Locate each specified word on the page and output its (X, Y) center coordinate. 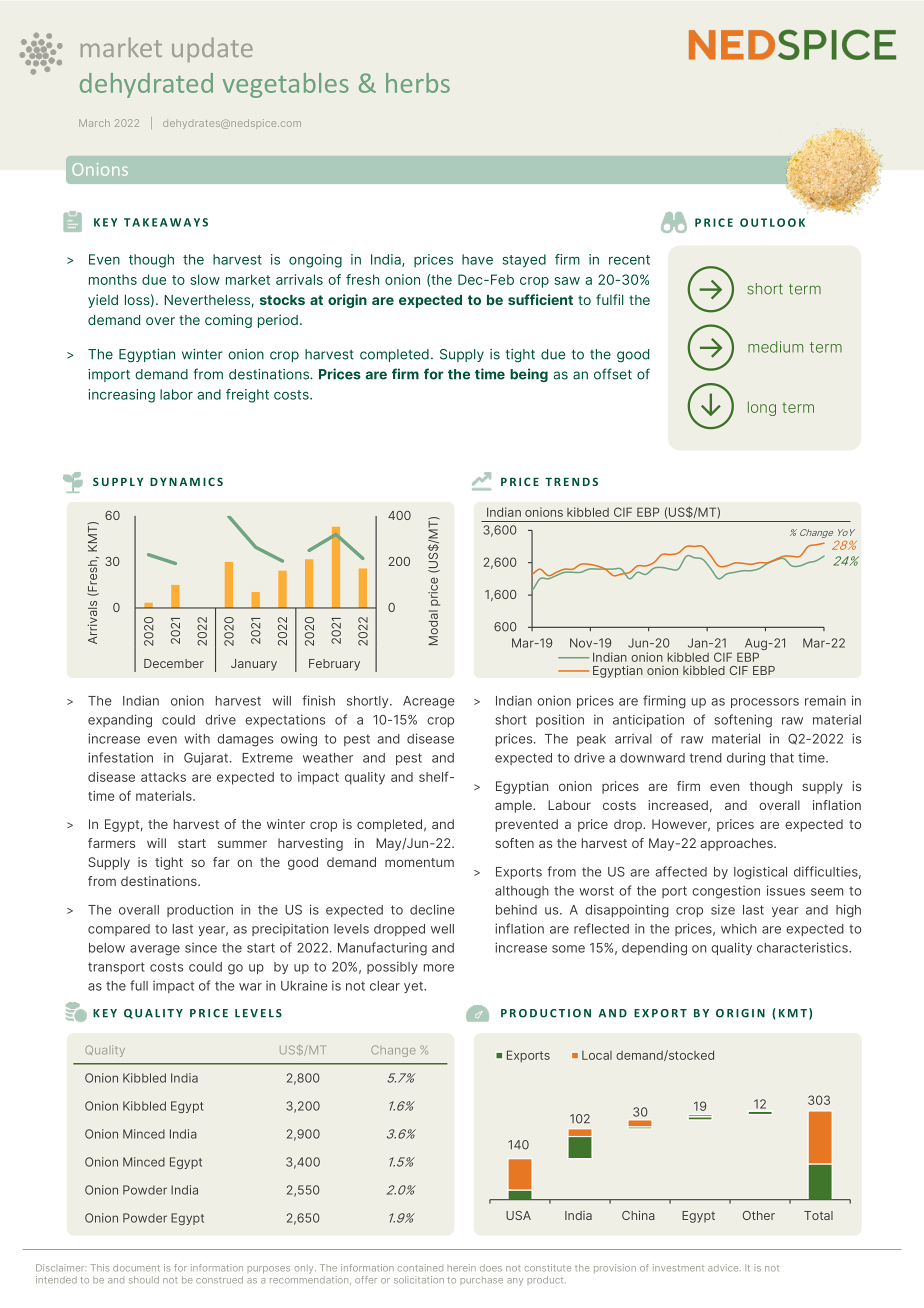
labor (176, 394)
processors (765, 703)
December (174, 663)
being (529, 375)
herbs (418, 83)
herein (462, 1268)
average (155, 950)
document (136, 1268)
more (439, 968)
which (739, 928)
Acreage (429, 702)
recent (629, 260)
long (762, 408)
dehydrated (146, 85)
